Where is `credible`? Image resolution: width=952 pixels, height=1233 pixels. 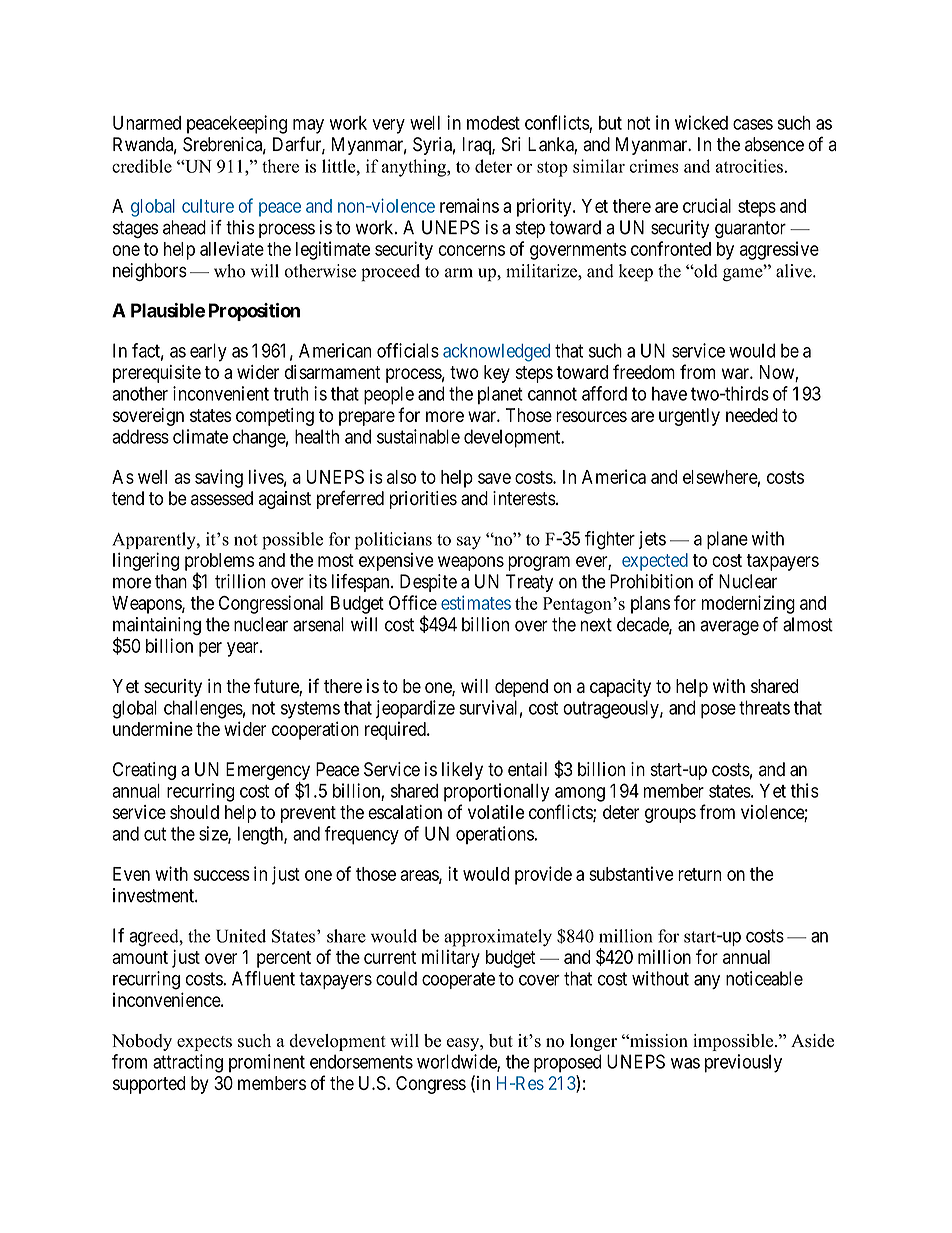
credible is located at coordinates (142, 166).
